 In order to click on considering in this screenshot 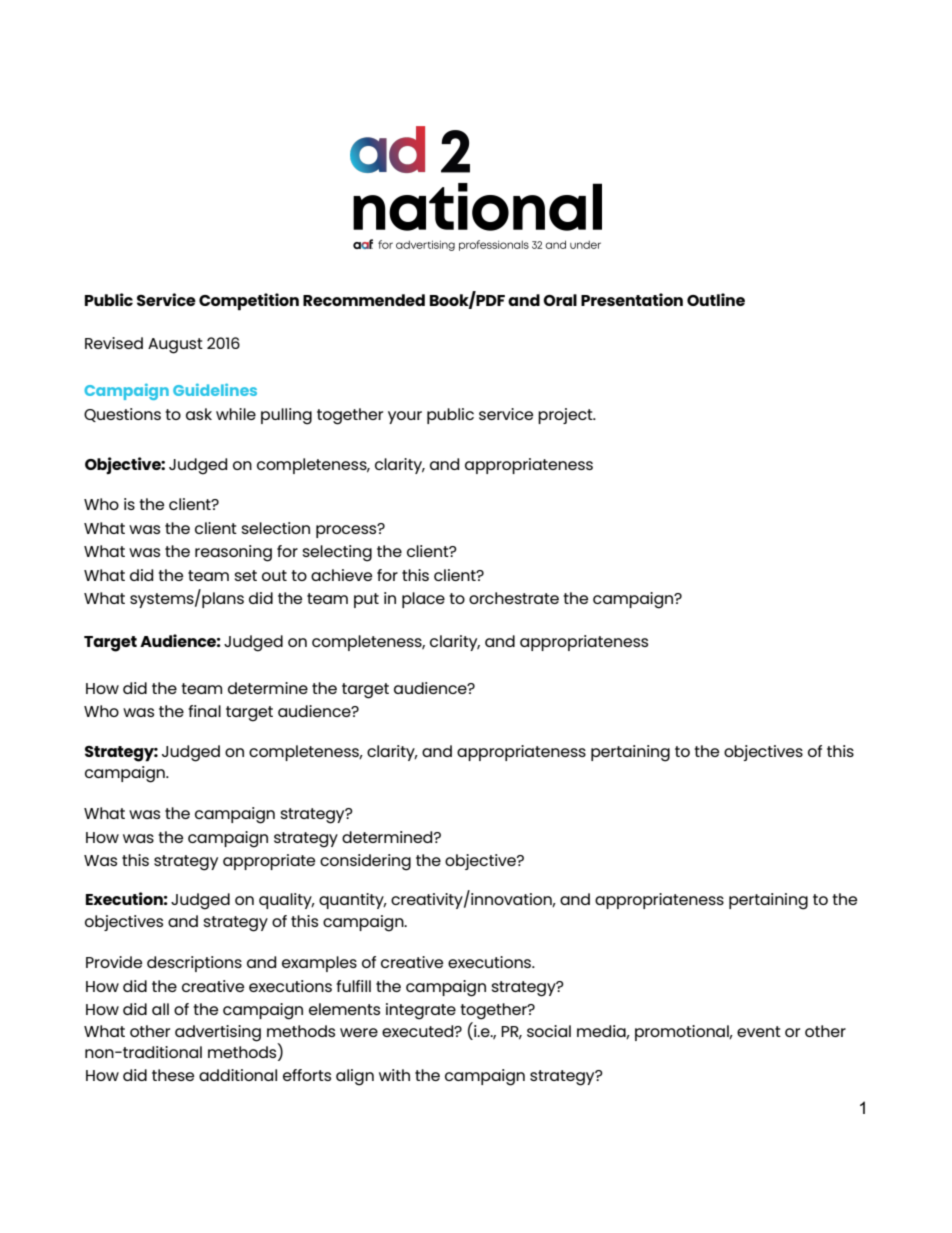, I will do `click(365, 862)`.
